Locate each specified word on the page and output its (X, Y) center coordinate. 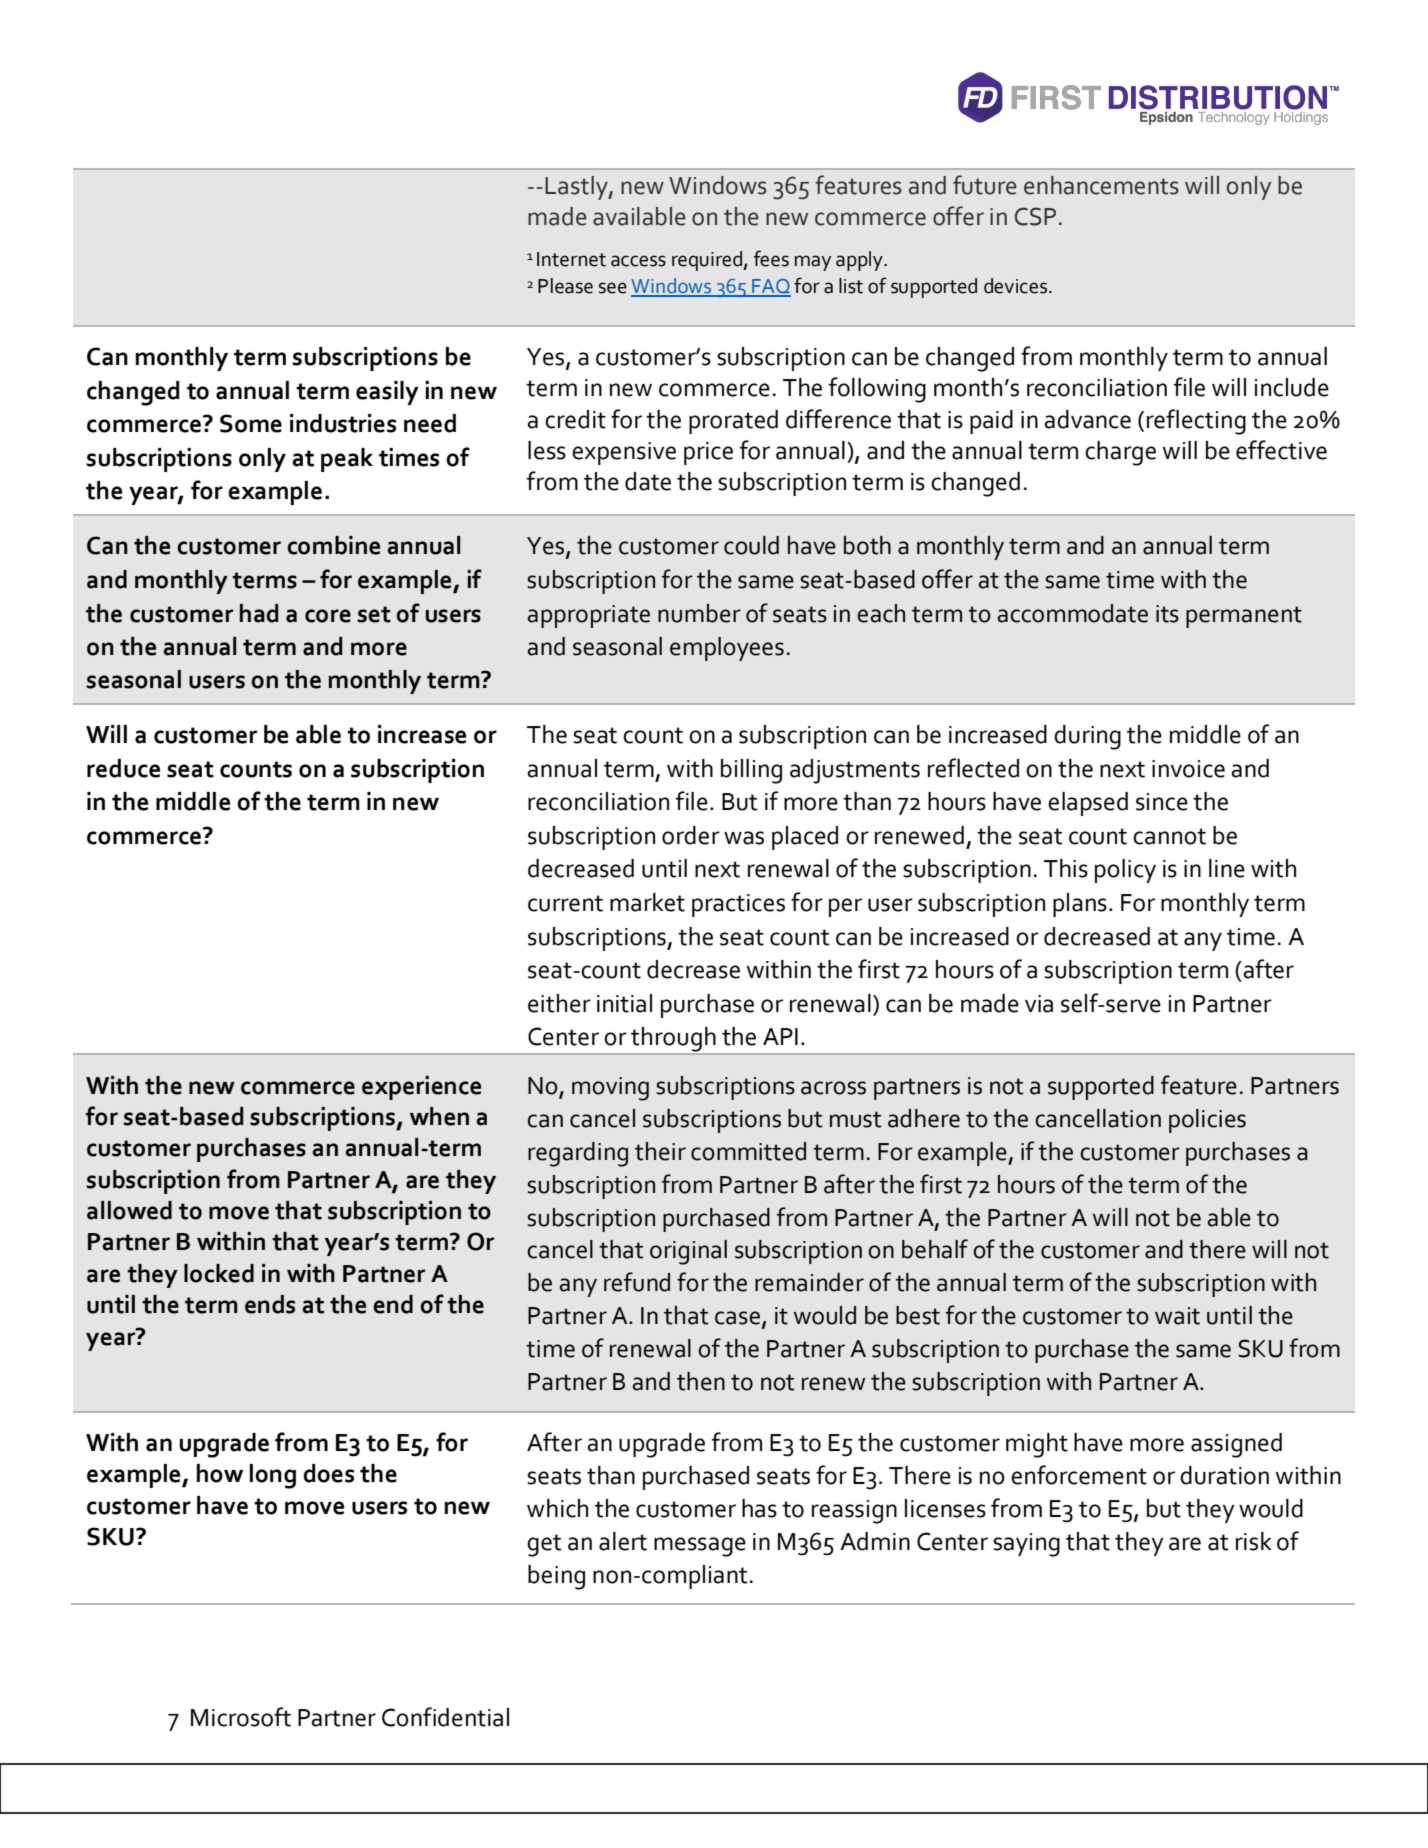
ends (270, 1304)
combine (333, 545)
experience (421, 1088)
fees (771, 258)
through (673, 1040)
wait (1177, 1316)
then (701, 1381)
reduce (123, 768)
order (691, 835)
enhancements (1101, 185)
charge (1120, 453)
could (751, 545)
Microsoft (241, 1717)
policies (1207, 1121)
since (1162, 802)
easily (387, 393)
